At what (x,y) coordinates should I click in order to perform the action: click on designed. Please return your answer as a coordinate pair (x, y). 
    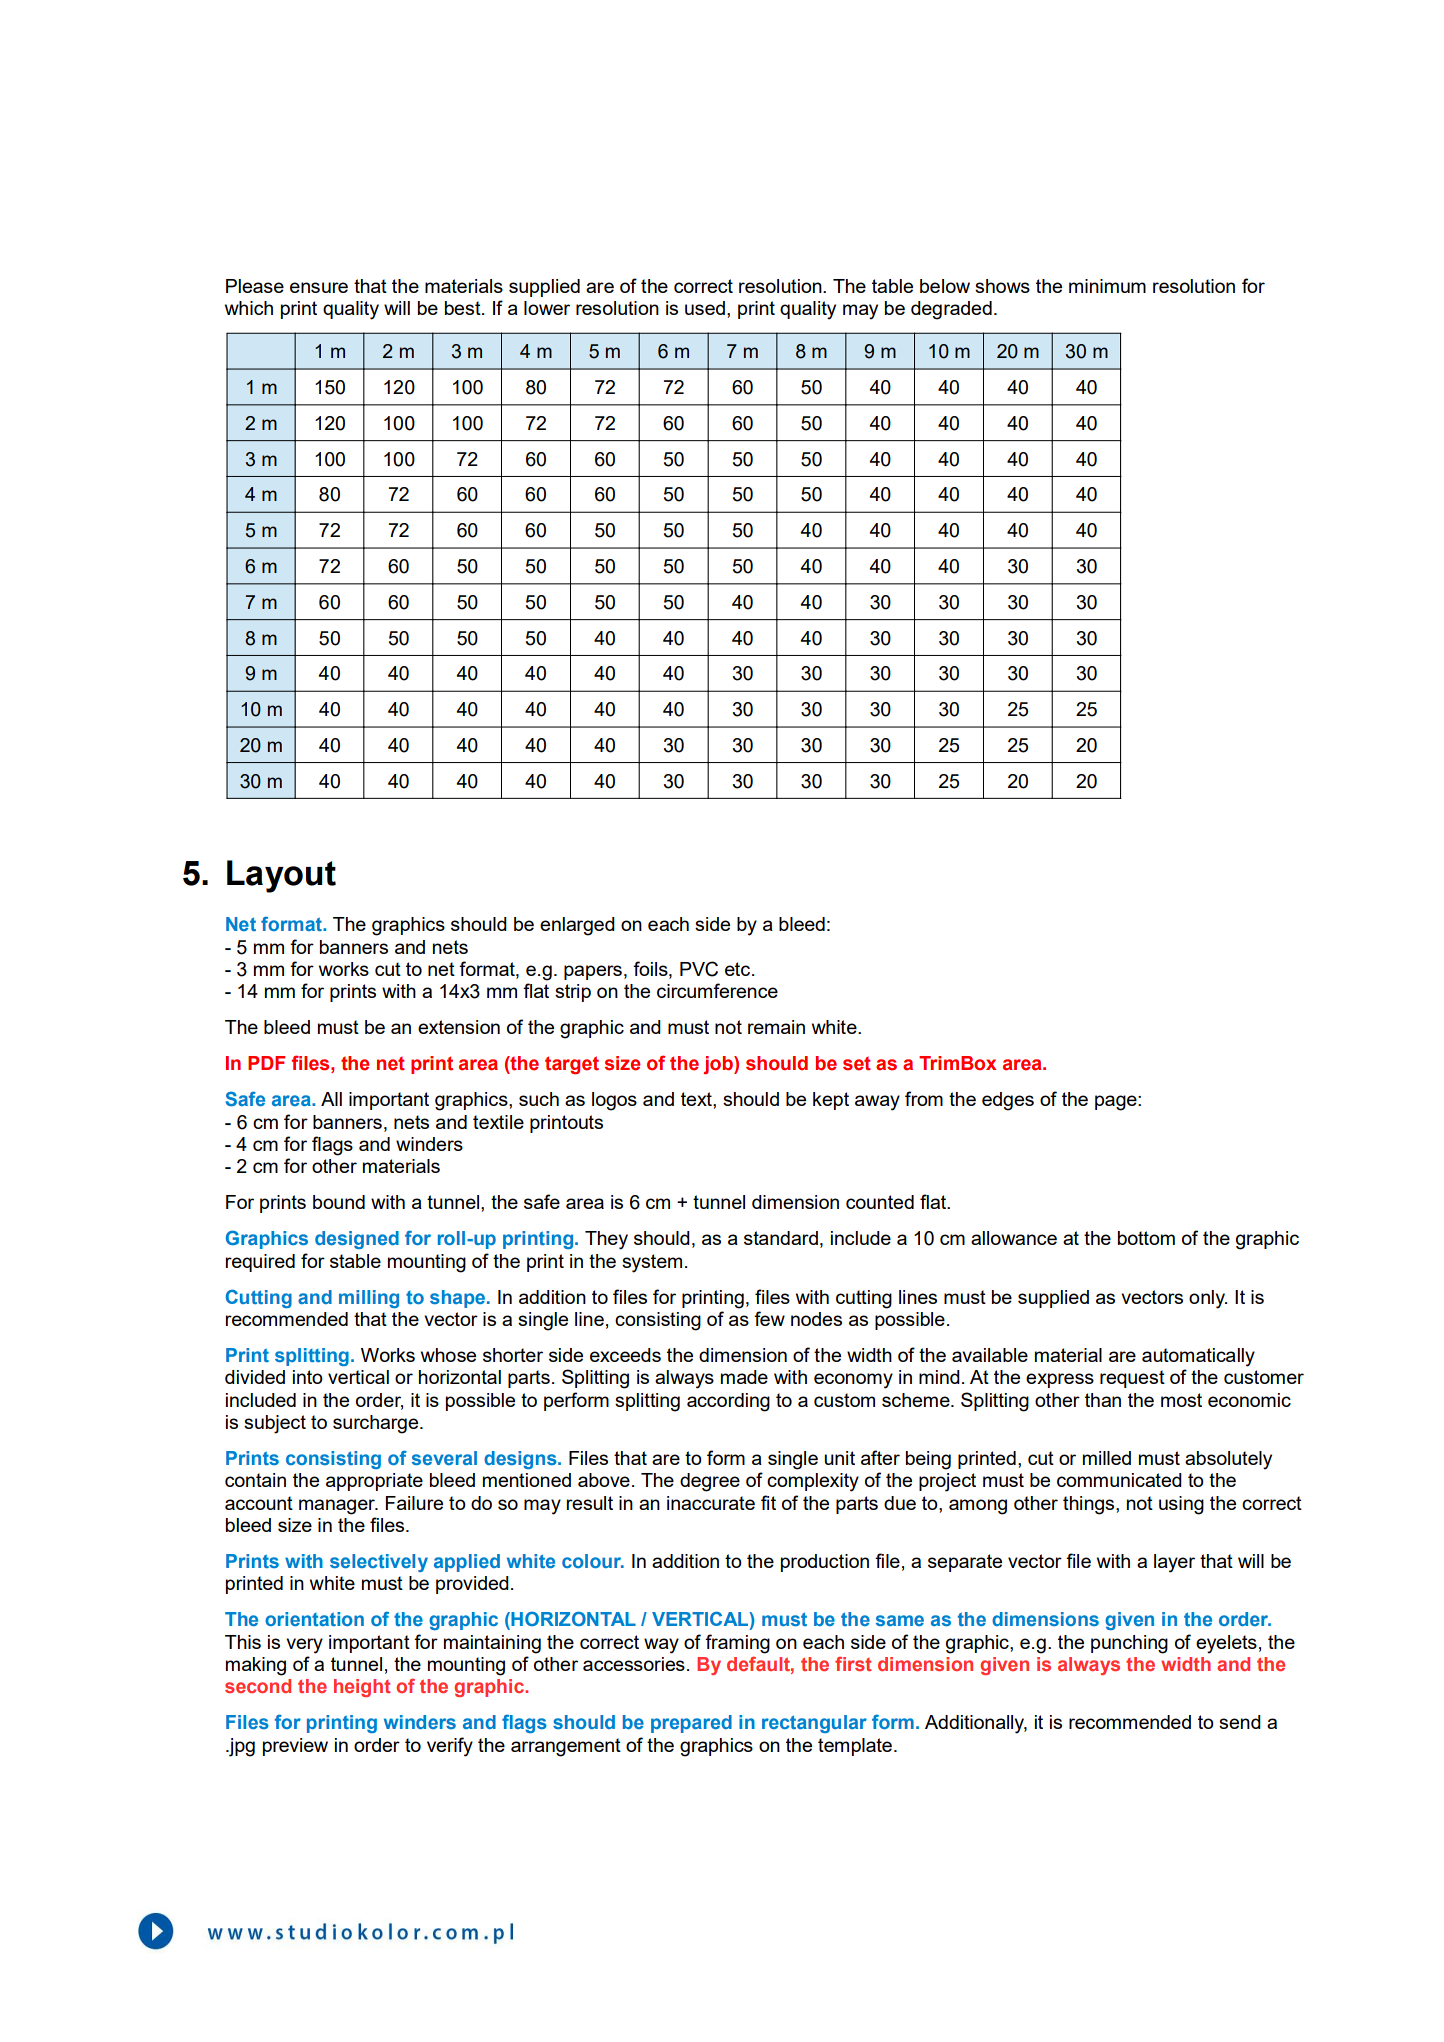
    Looking at the image, I should click on (357, 1240).
